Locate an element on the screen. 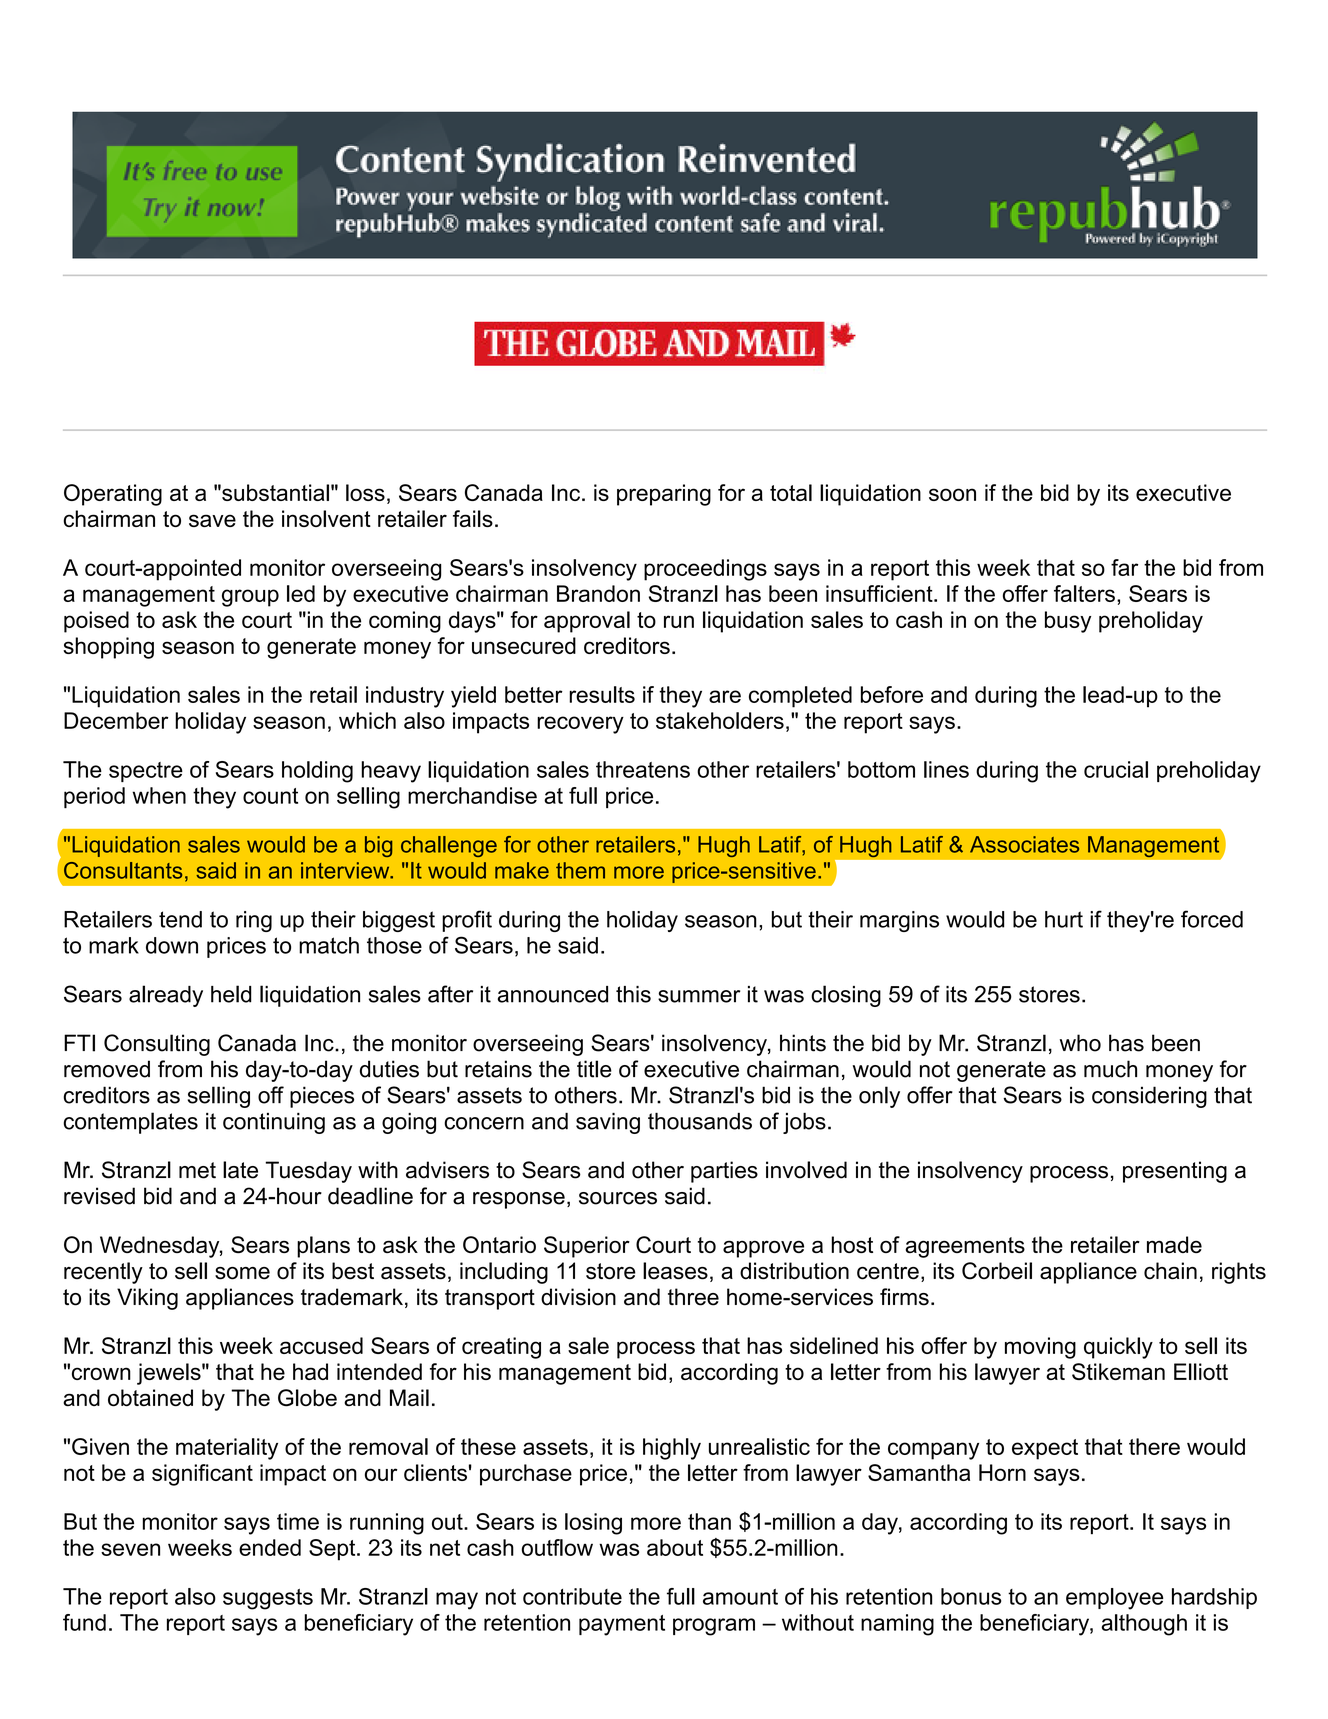 This screenshot has height=1719, width=1328. much is located at coordinates (1110, 1069).
